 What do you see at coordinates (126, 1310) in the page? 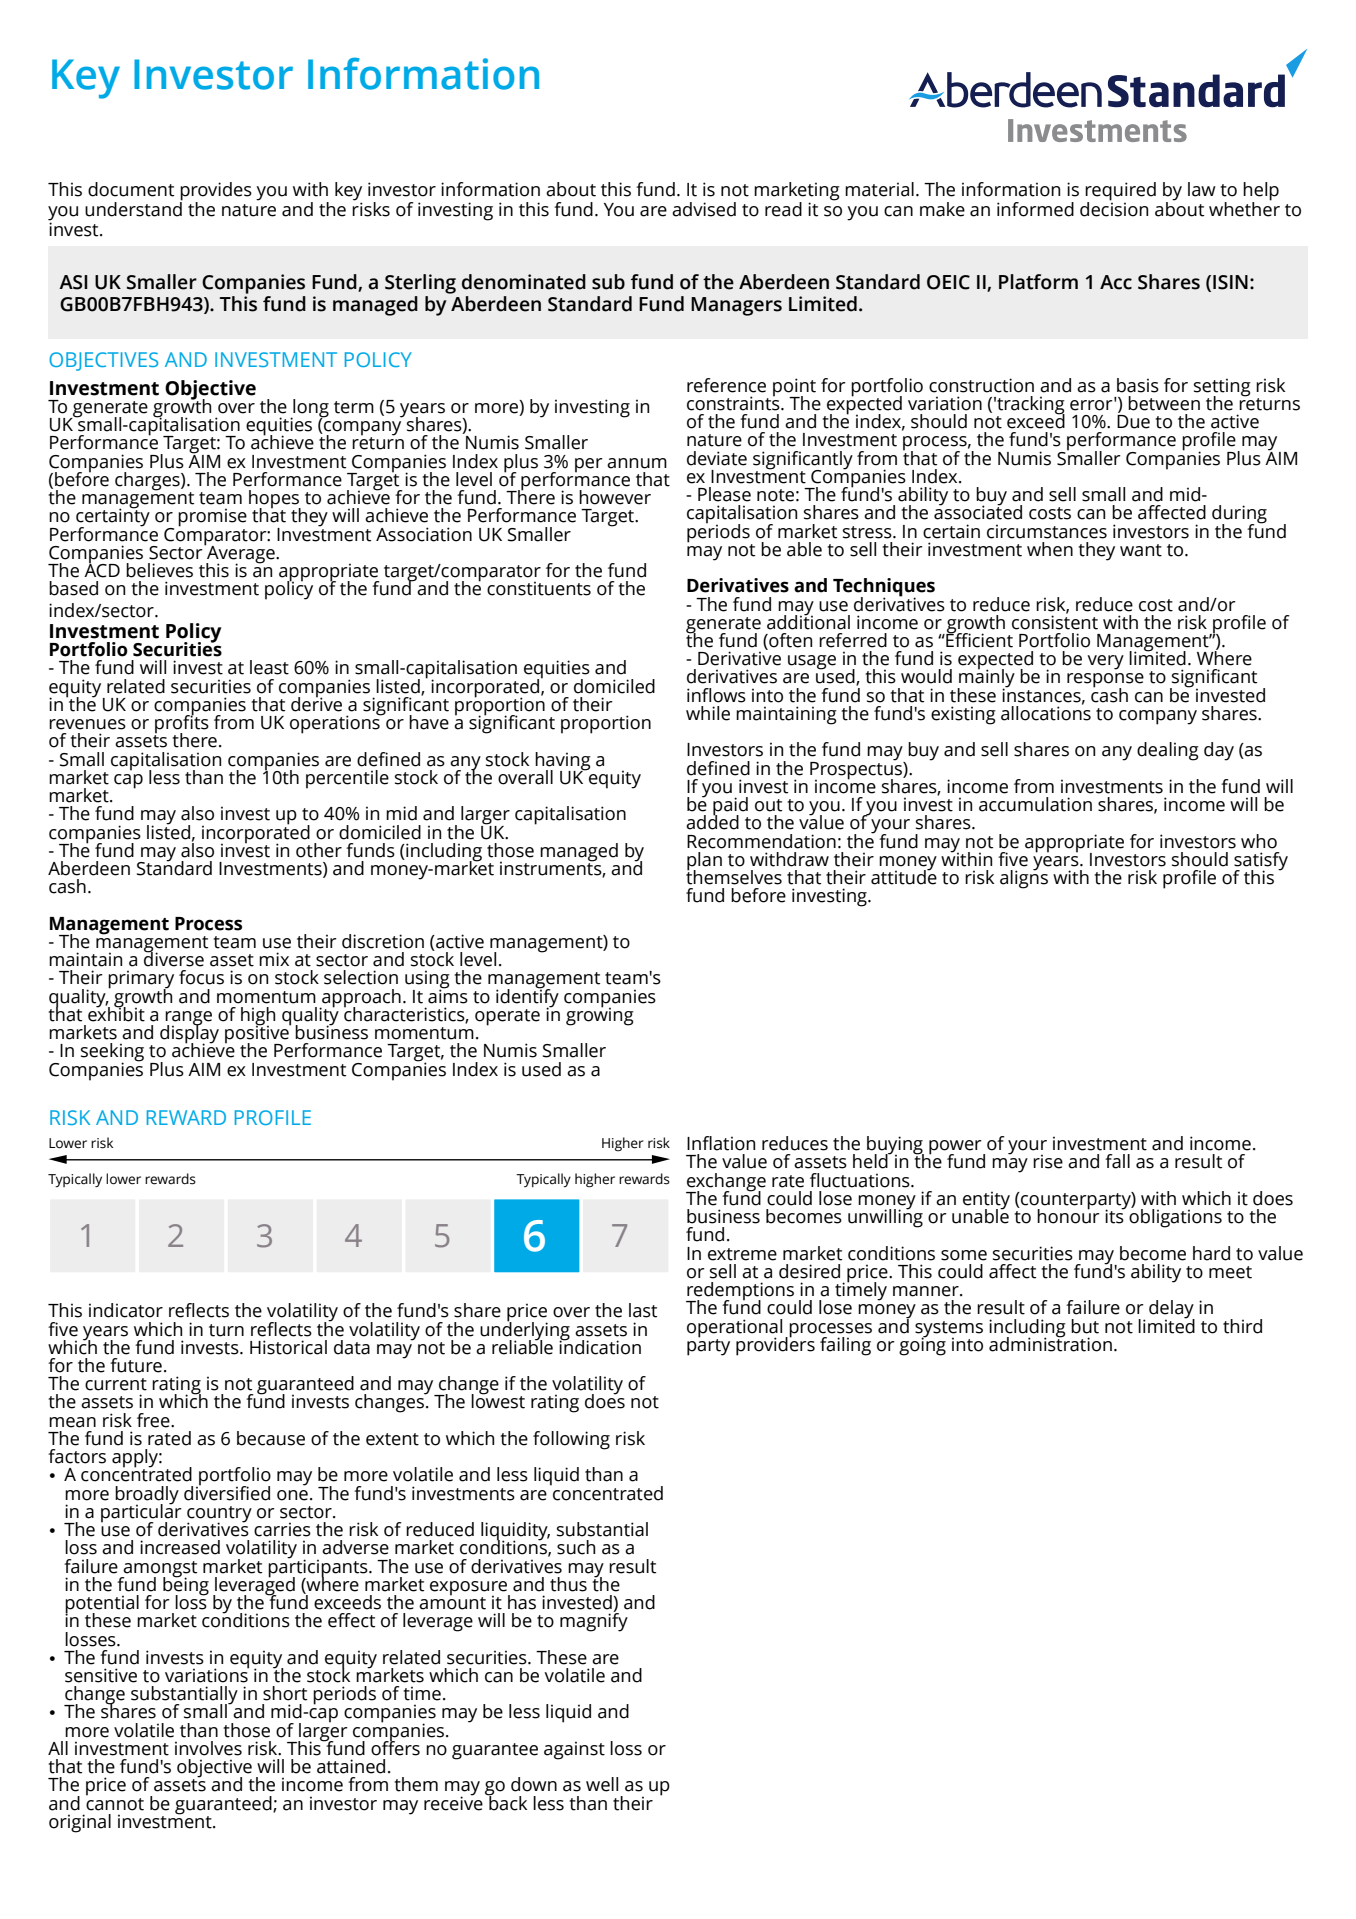
I see `indicator` at bounding box center [126, 1310].
